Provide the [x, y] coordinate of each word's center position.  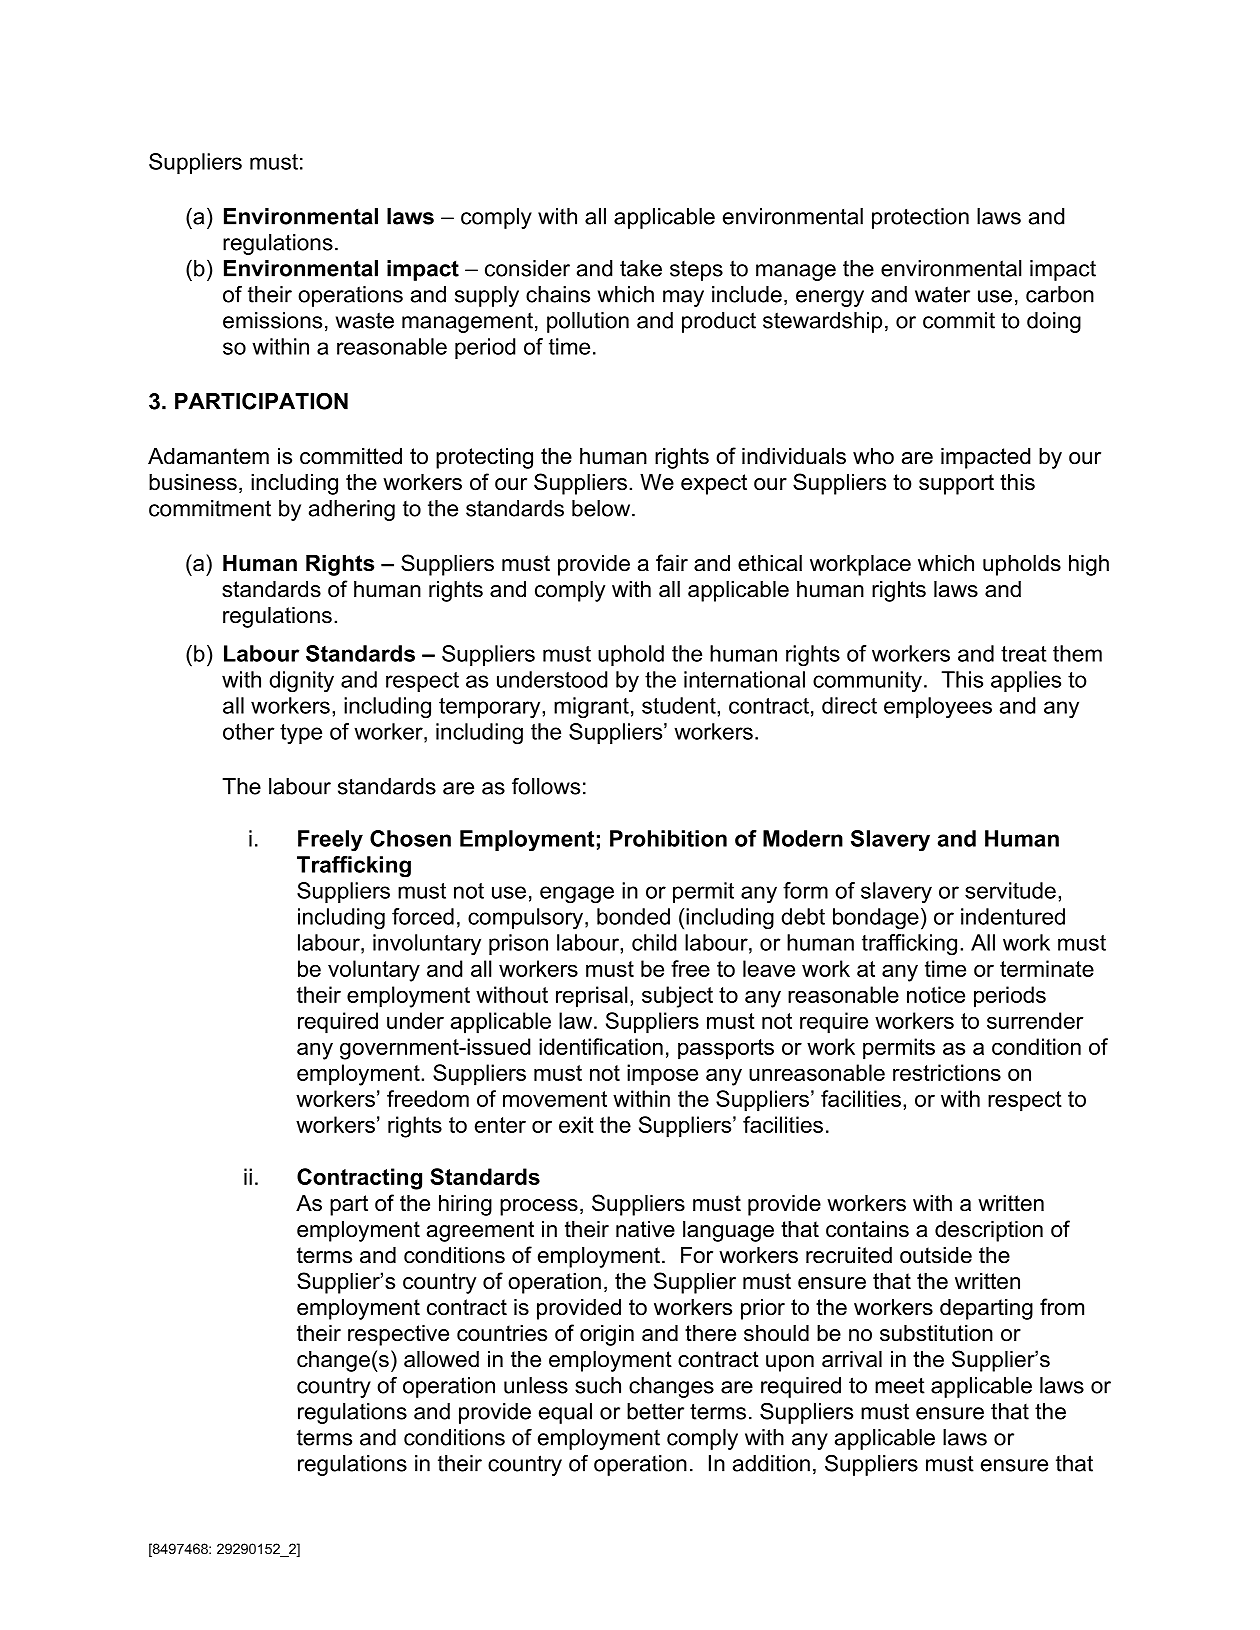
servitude [1010, 890]
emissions [272, 320]
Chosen [410, 838]
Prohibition [668, 838]
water [942, 294]
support [956, 484]
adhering [352, 510]
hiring [465, 1205]
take [641, 268]
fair [672, 563]
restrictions [947, 1072]
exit [576, 1124]
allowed [441, 1359]
